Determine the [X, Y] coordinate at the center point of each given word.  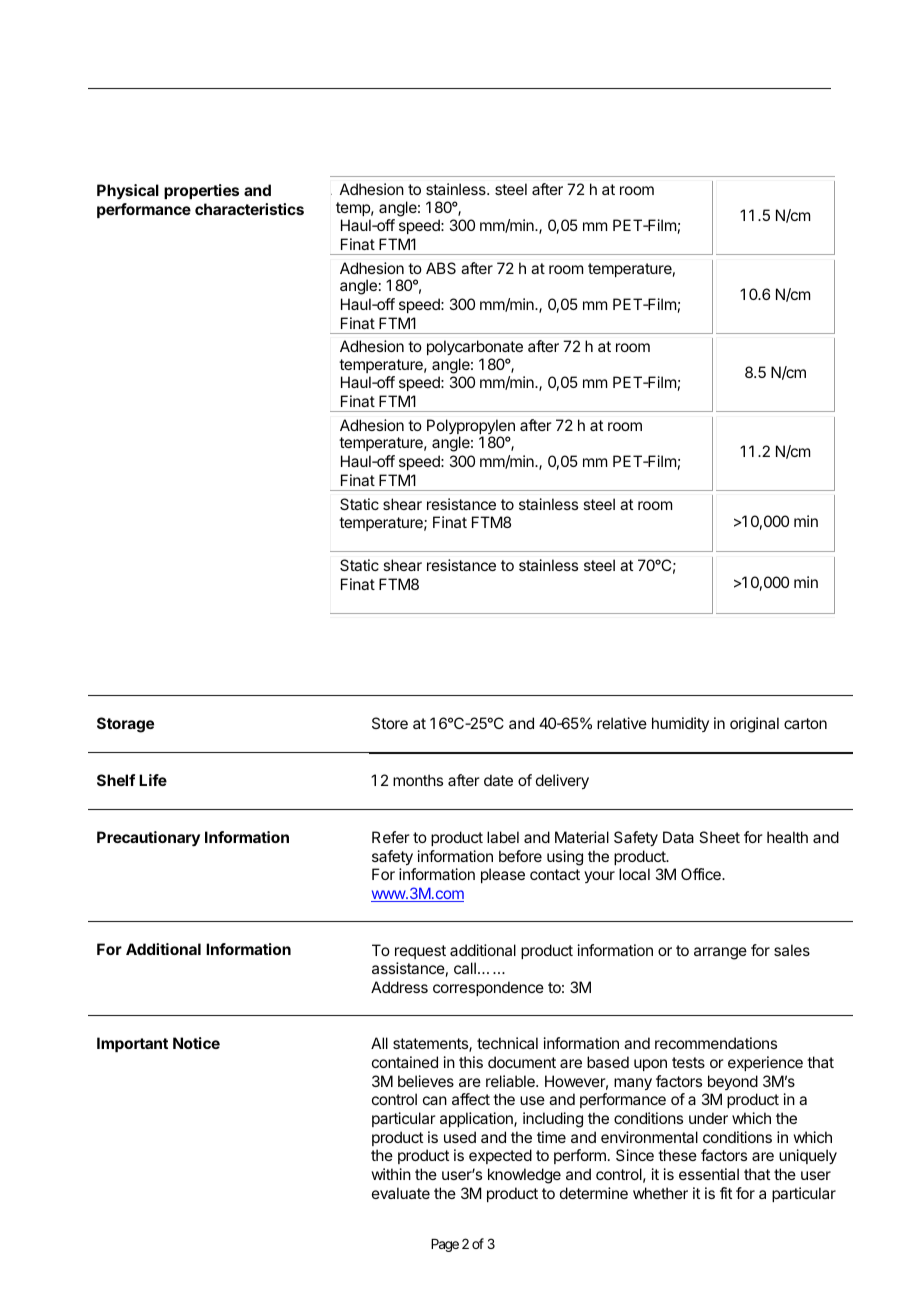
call [465, 968]
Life [153, 780]
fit [726, 1193]
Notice [196, 1043]
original [754, 725]
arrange [720, 953]
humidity [680, 724]
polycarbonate [475, 348]
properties [201, 191]
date [498, 780]
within [391, 1174]
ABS [441, 268]
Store [390, 723]
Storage [125, 725]
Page [445, 1245]
